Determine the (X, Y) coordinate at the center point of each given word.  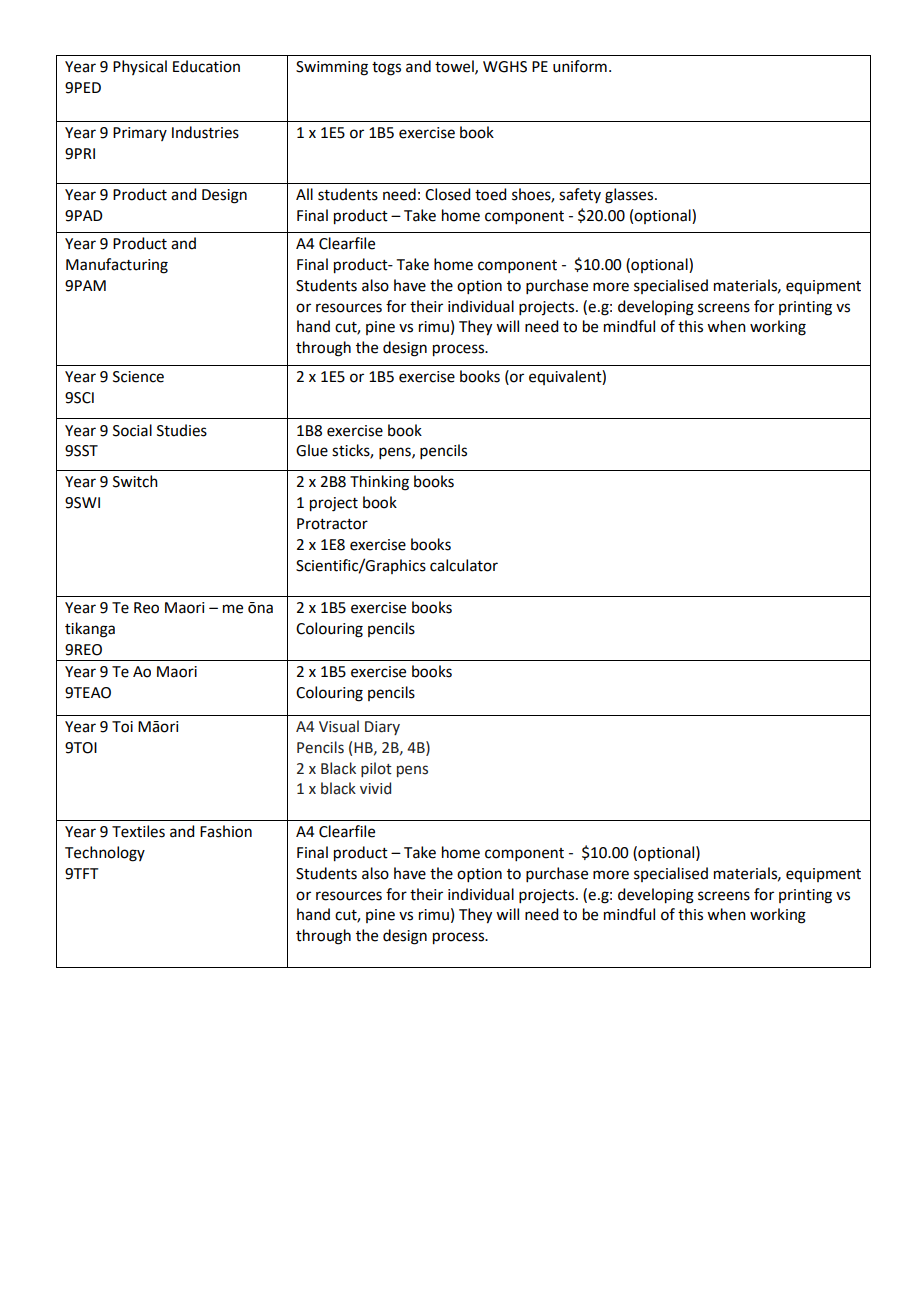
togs (386, 69)
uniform (580, 66)
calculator (464, 565)
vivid (375, 788)
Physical (140, 67)
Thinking (379, 483)
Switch (135, 481)
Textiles (138, 831)
